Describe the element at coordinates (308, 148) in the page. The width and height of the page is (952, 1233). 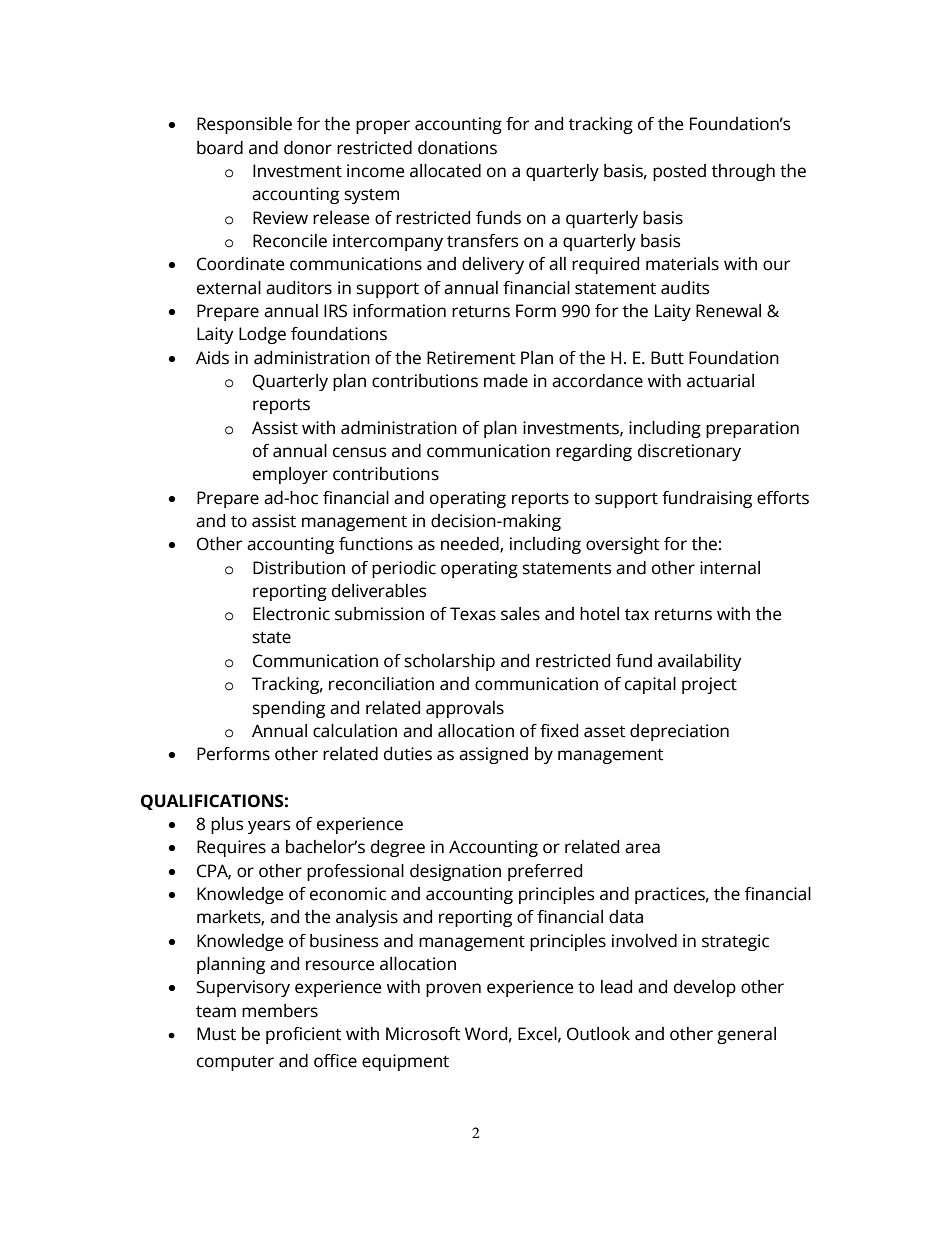
I see `donor` at that location.
